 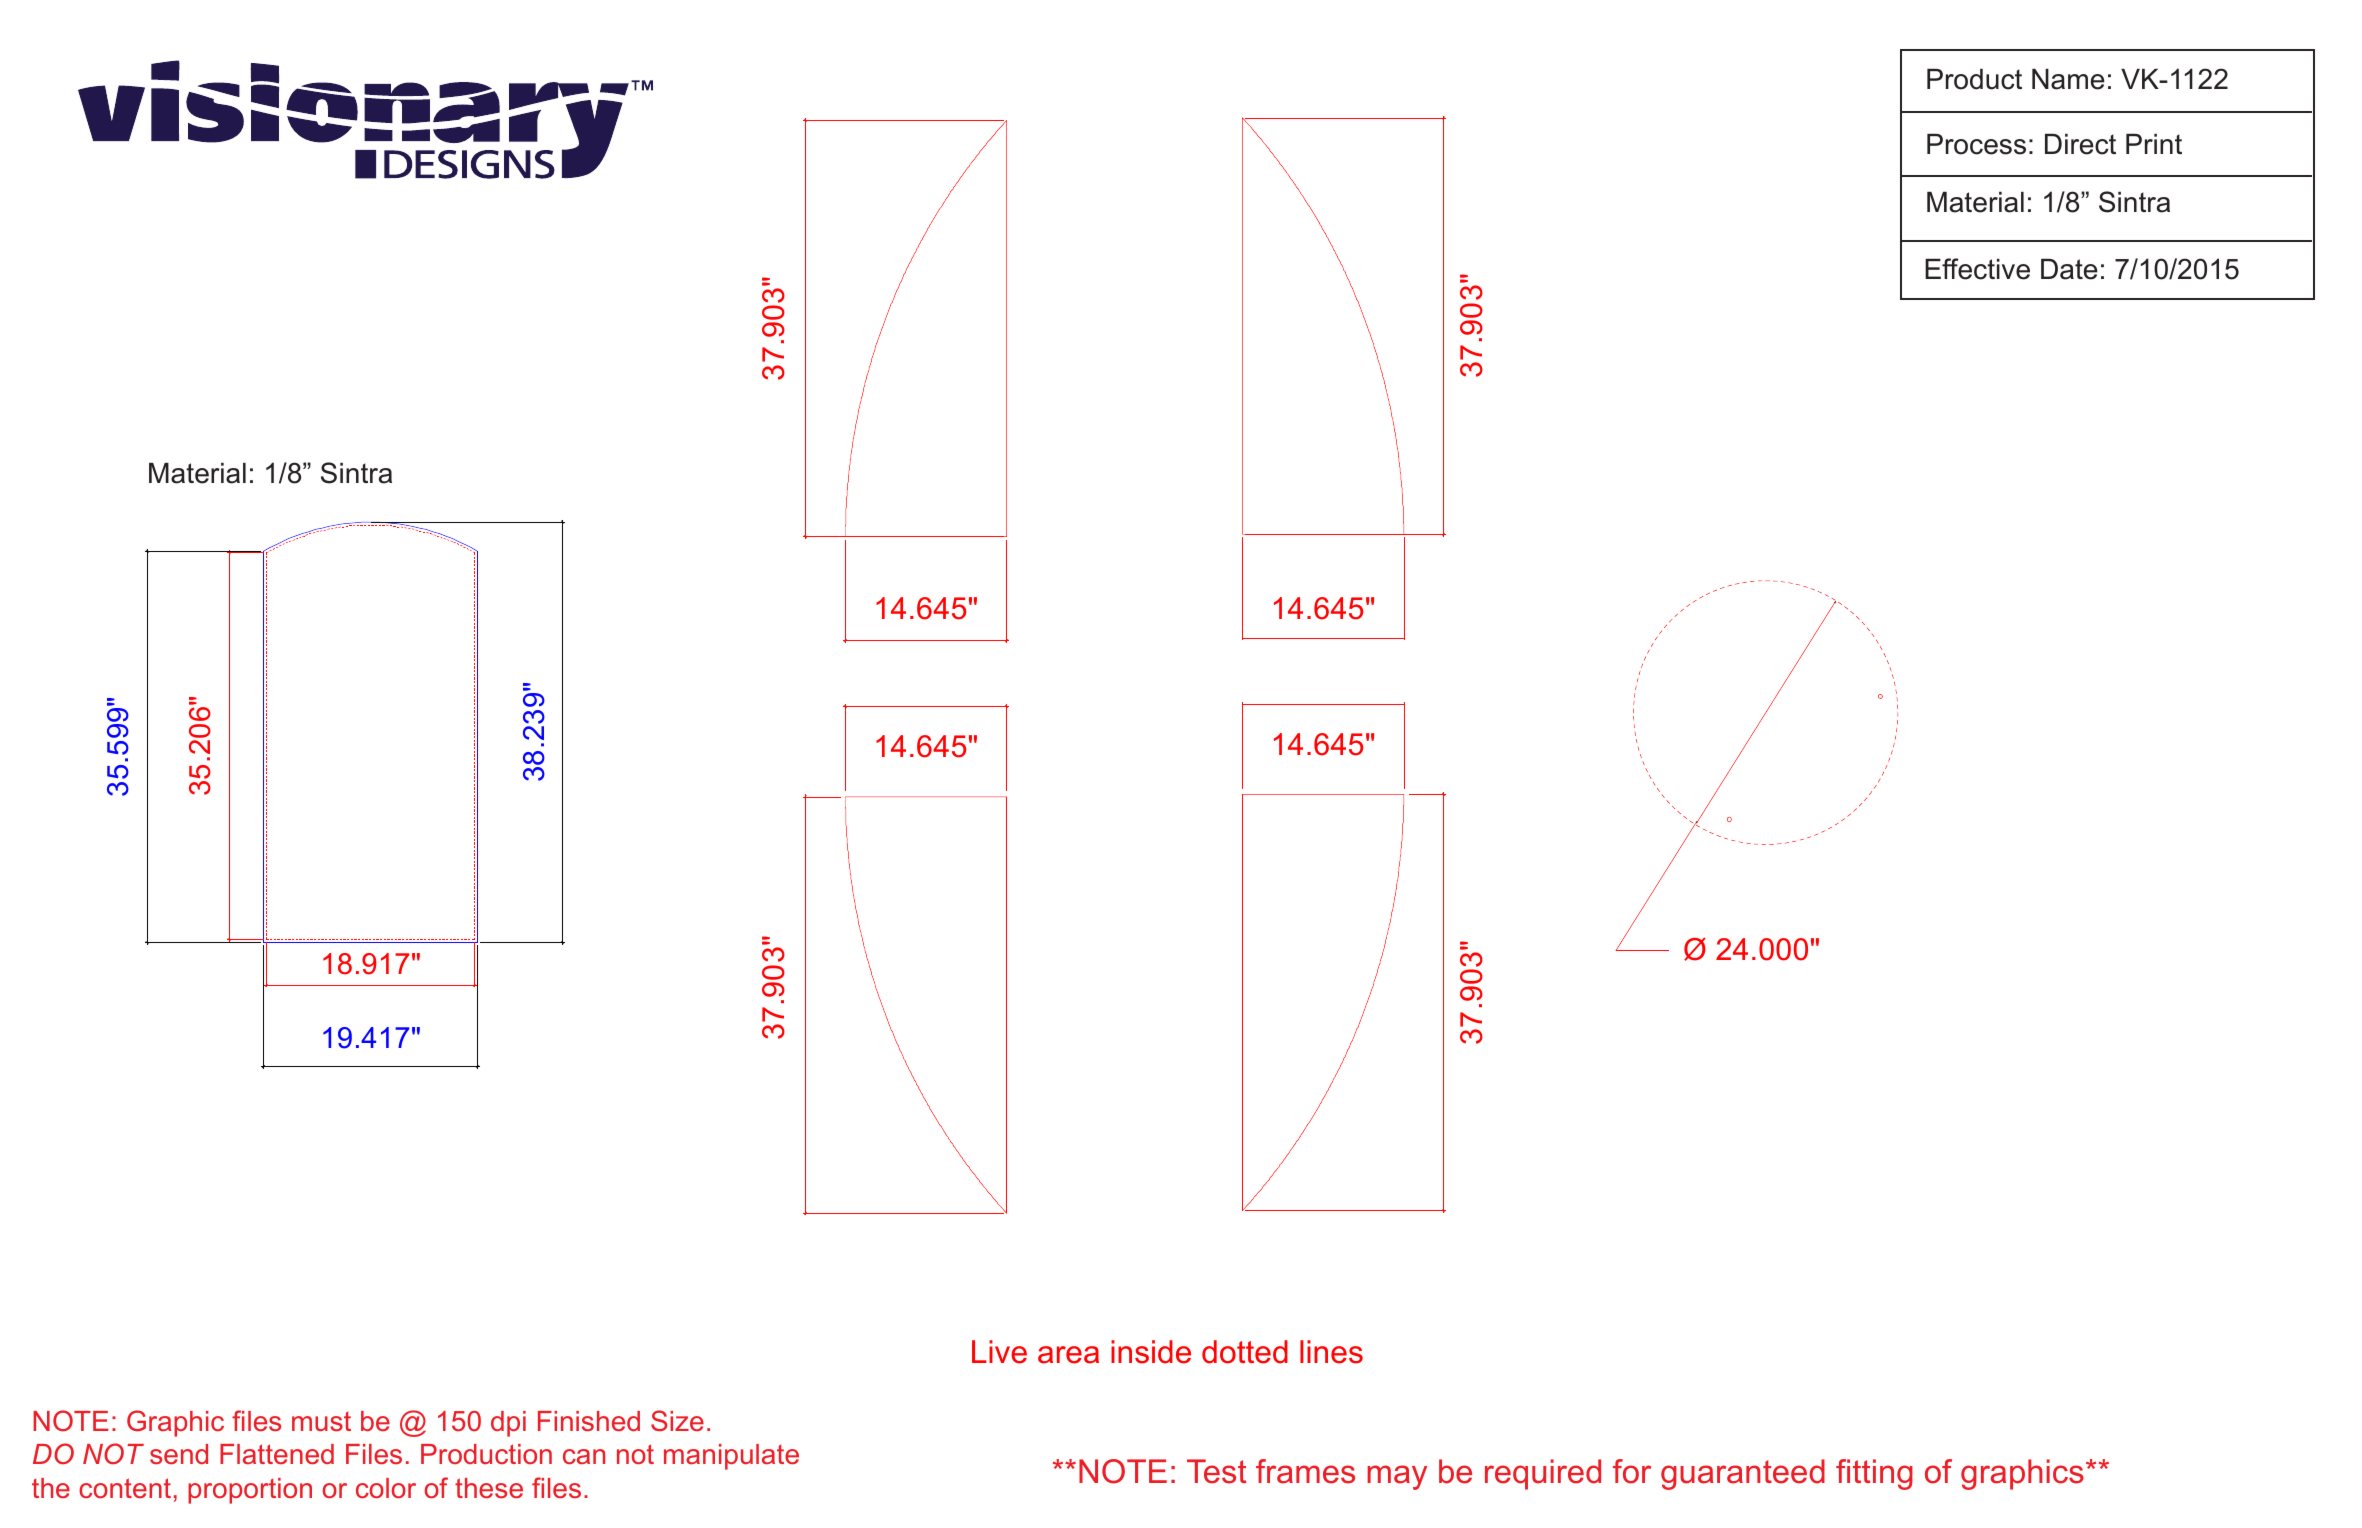 What do you see at coordinates (1976, 144) in the page?
I see `Process` at bounding box center [1976, 144].
